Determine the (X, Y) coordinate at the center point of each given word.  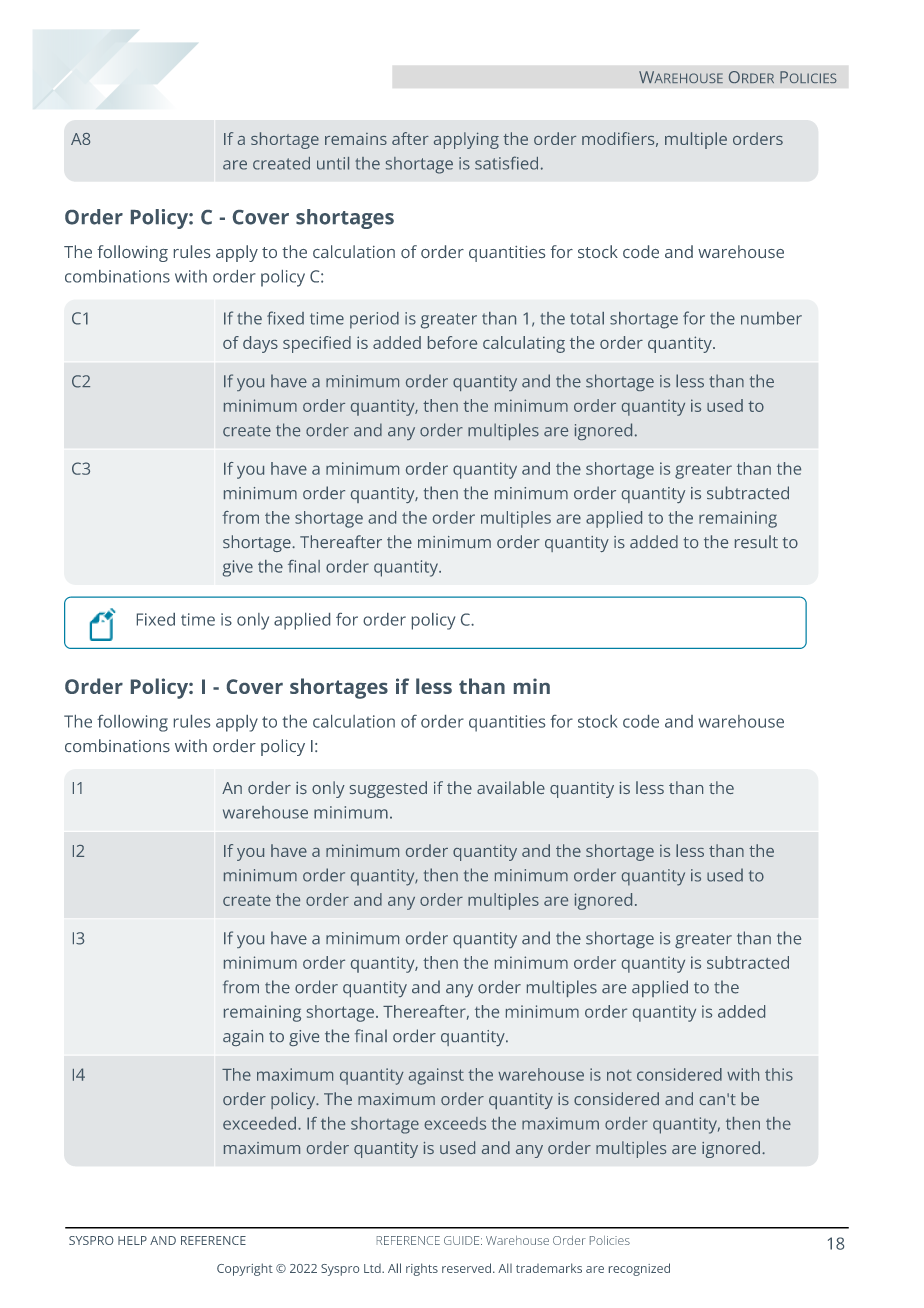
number (771, 318)
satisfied (506, 163)
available (511, 787)
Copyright (245, 1269)
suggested (388, 789)
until (333, 163)
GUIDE (463, 1240)
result (756, 541)
